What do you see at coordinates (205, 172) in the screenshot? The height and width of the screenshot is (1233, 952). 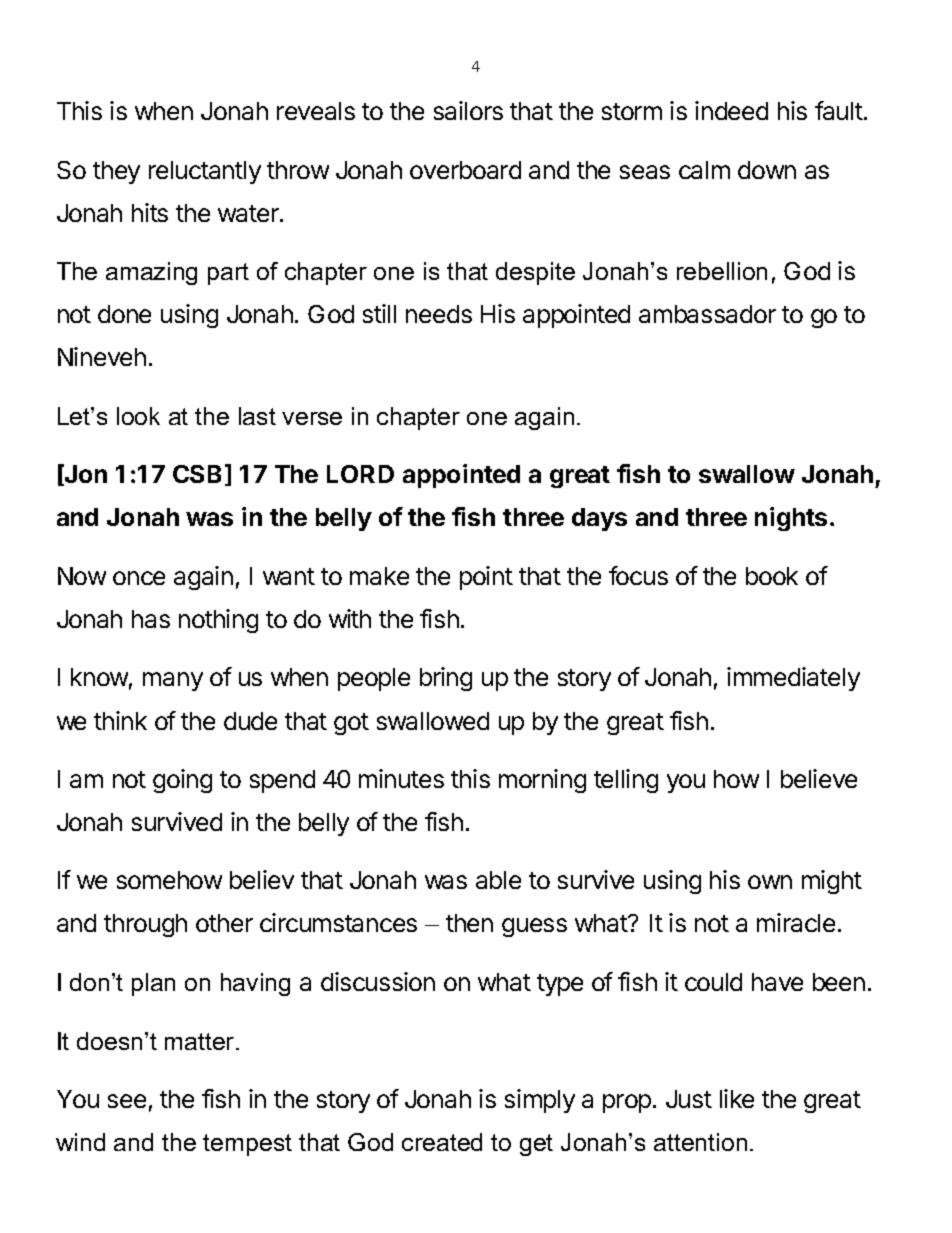 I see `reluctantly` at bounding box center [205, 172].
